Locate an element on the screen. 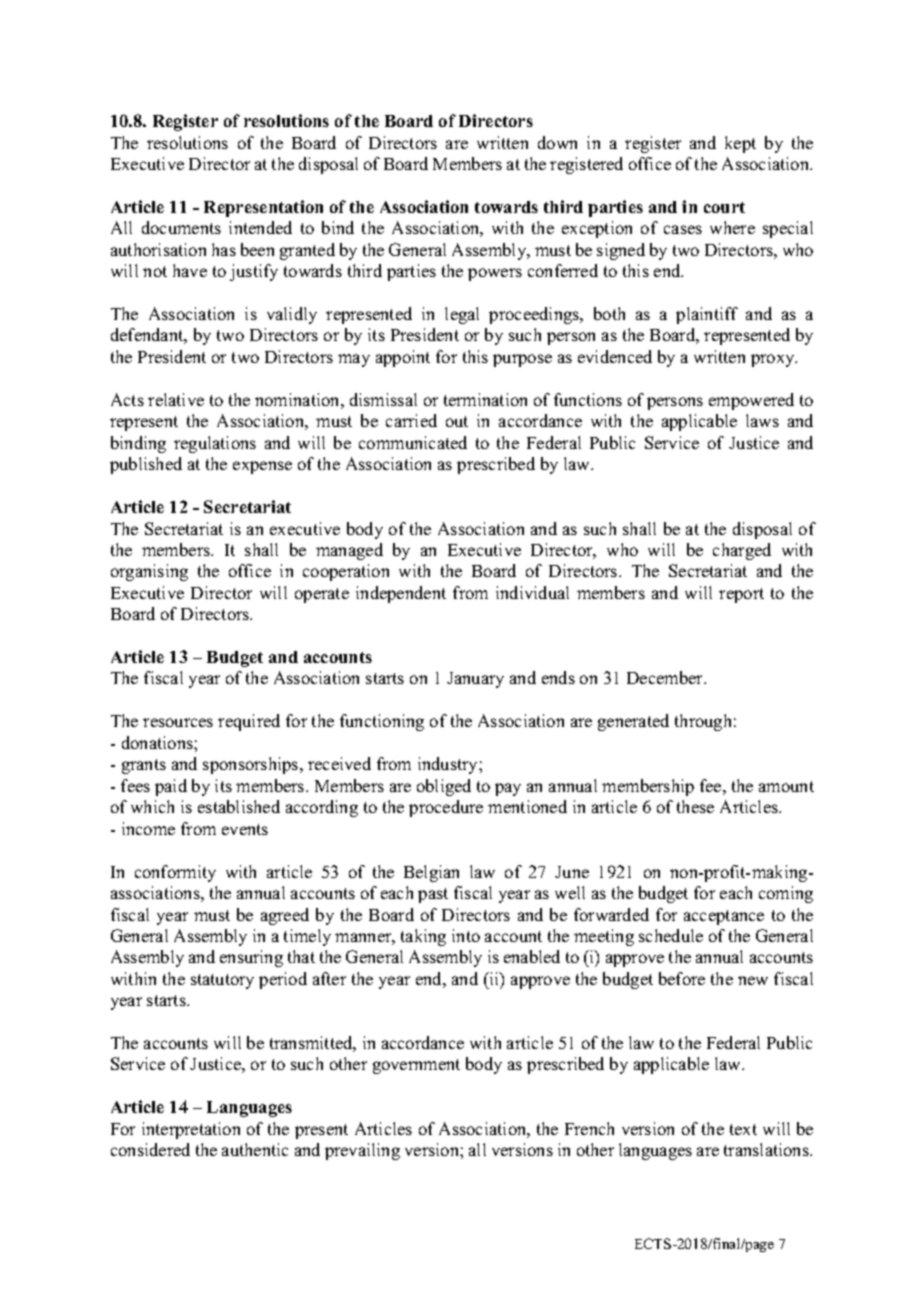 The width and height of the screenshot is (924, 1308). empowered is located at coordinates (751, 401).
